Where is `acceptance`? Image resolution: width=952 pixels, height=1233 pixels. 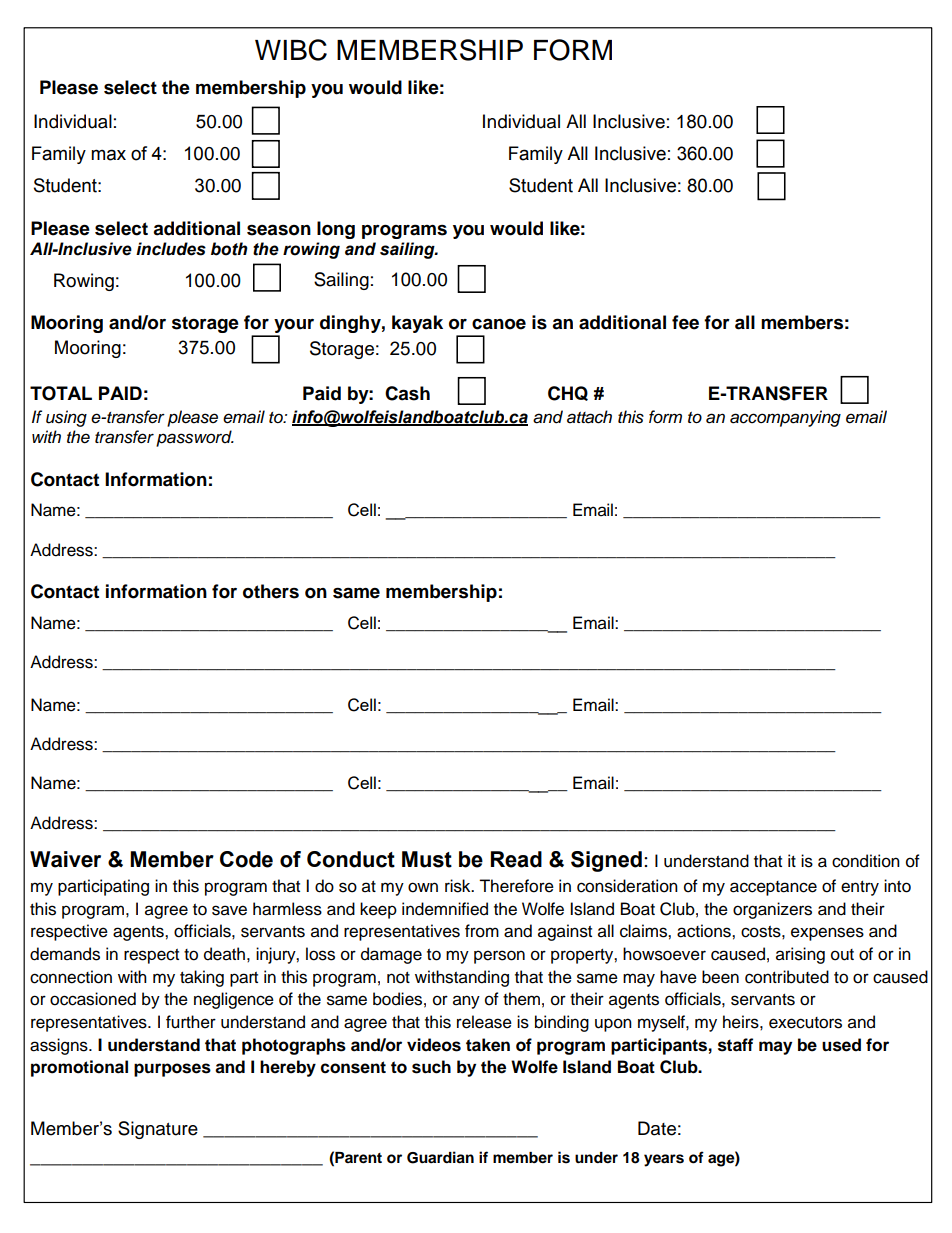 acceptance is located at coordinates (773, 888).
